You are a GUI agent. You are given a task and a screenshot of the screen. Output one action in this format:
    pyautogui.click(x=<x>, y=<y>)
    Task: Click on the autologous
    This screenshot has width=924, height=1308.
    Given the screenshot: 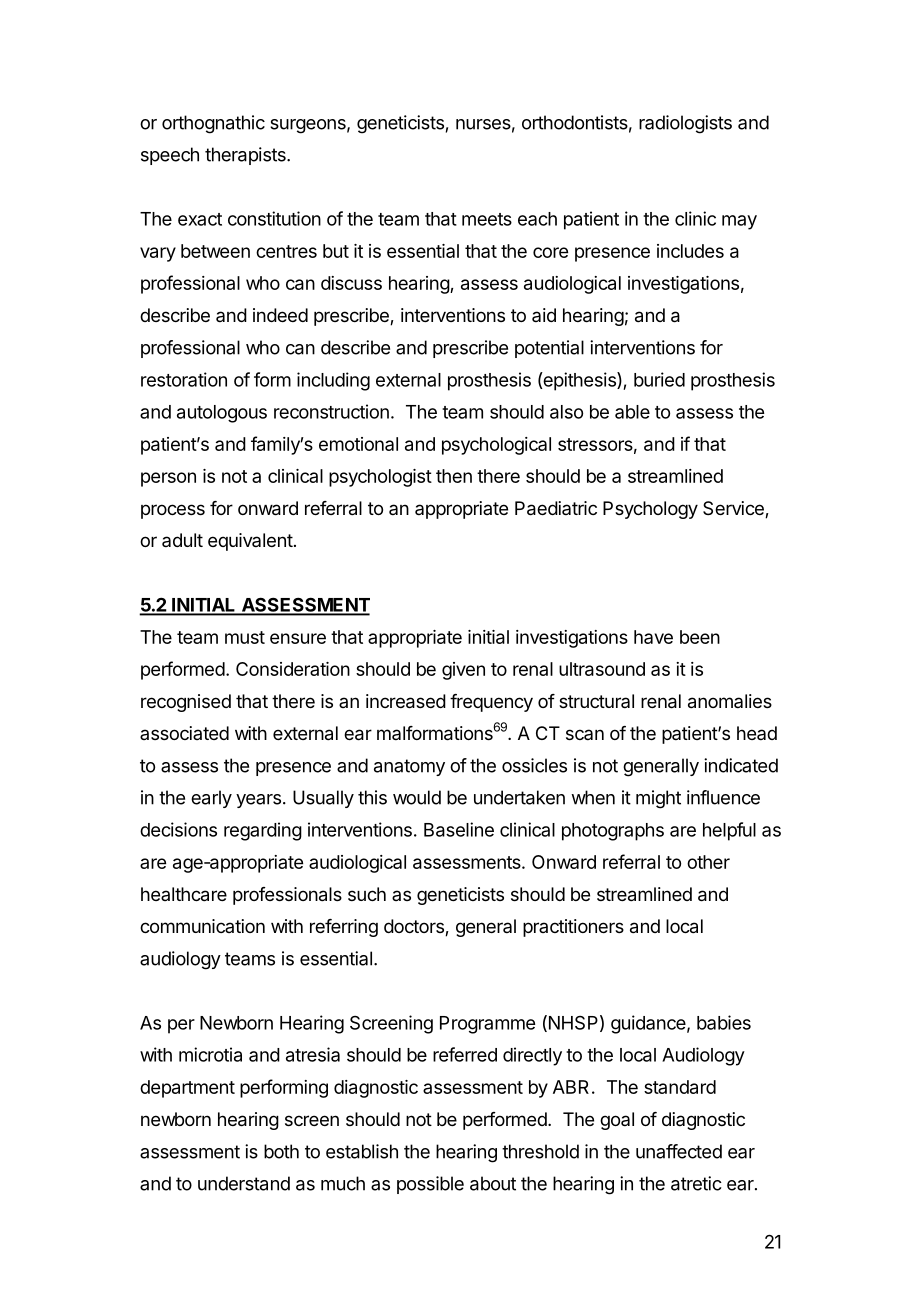 What is the action you would take?
    pyautogui.click(x=222, y=414)
